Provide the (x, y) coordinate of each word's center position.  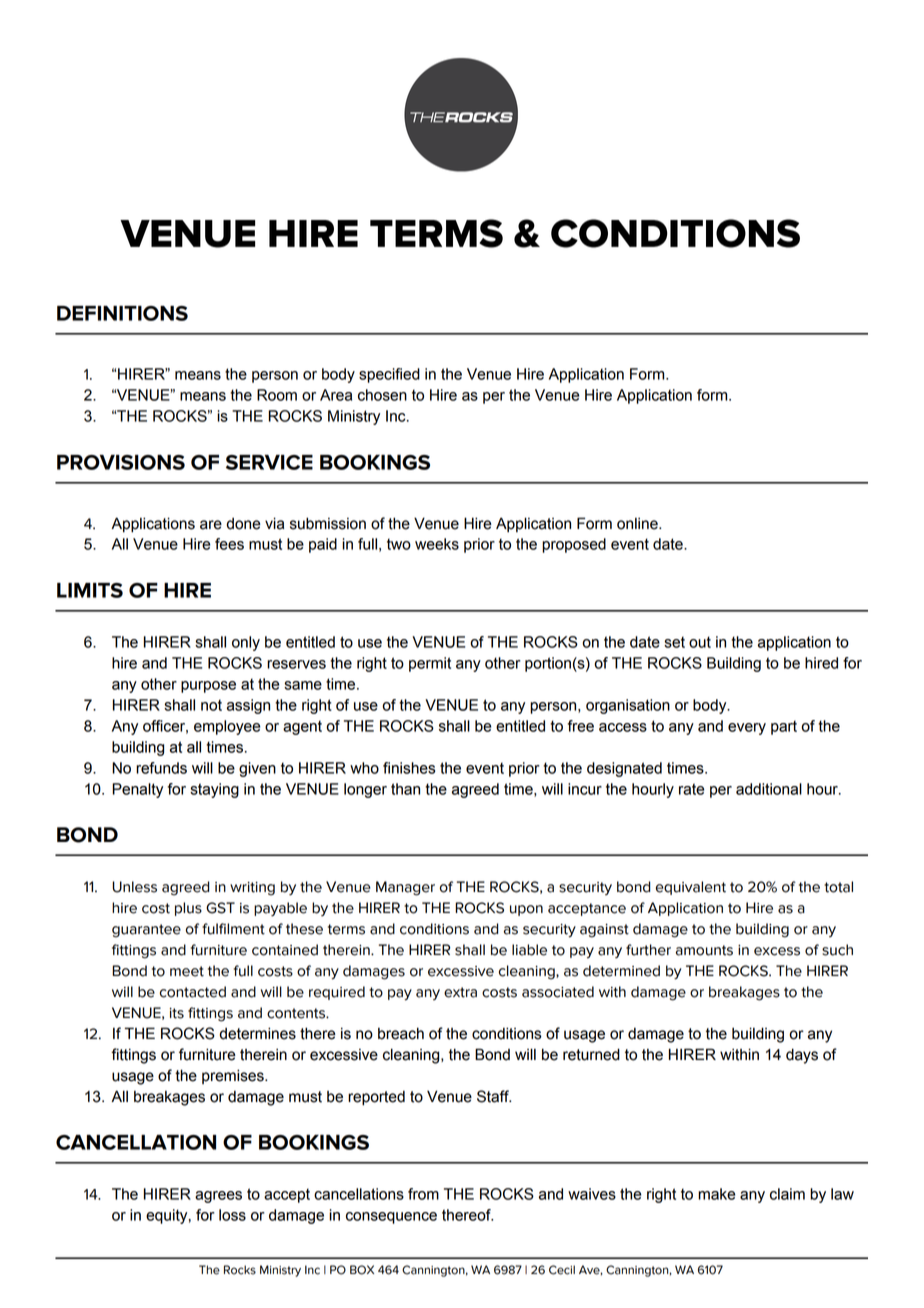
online (638, 524)
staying (214, 790)
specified (389, 375)
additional (769, 789)
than (405, 789)
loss (232, 1215)
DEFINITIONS (122, 313)
